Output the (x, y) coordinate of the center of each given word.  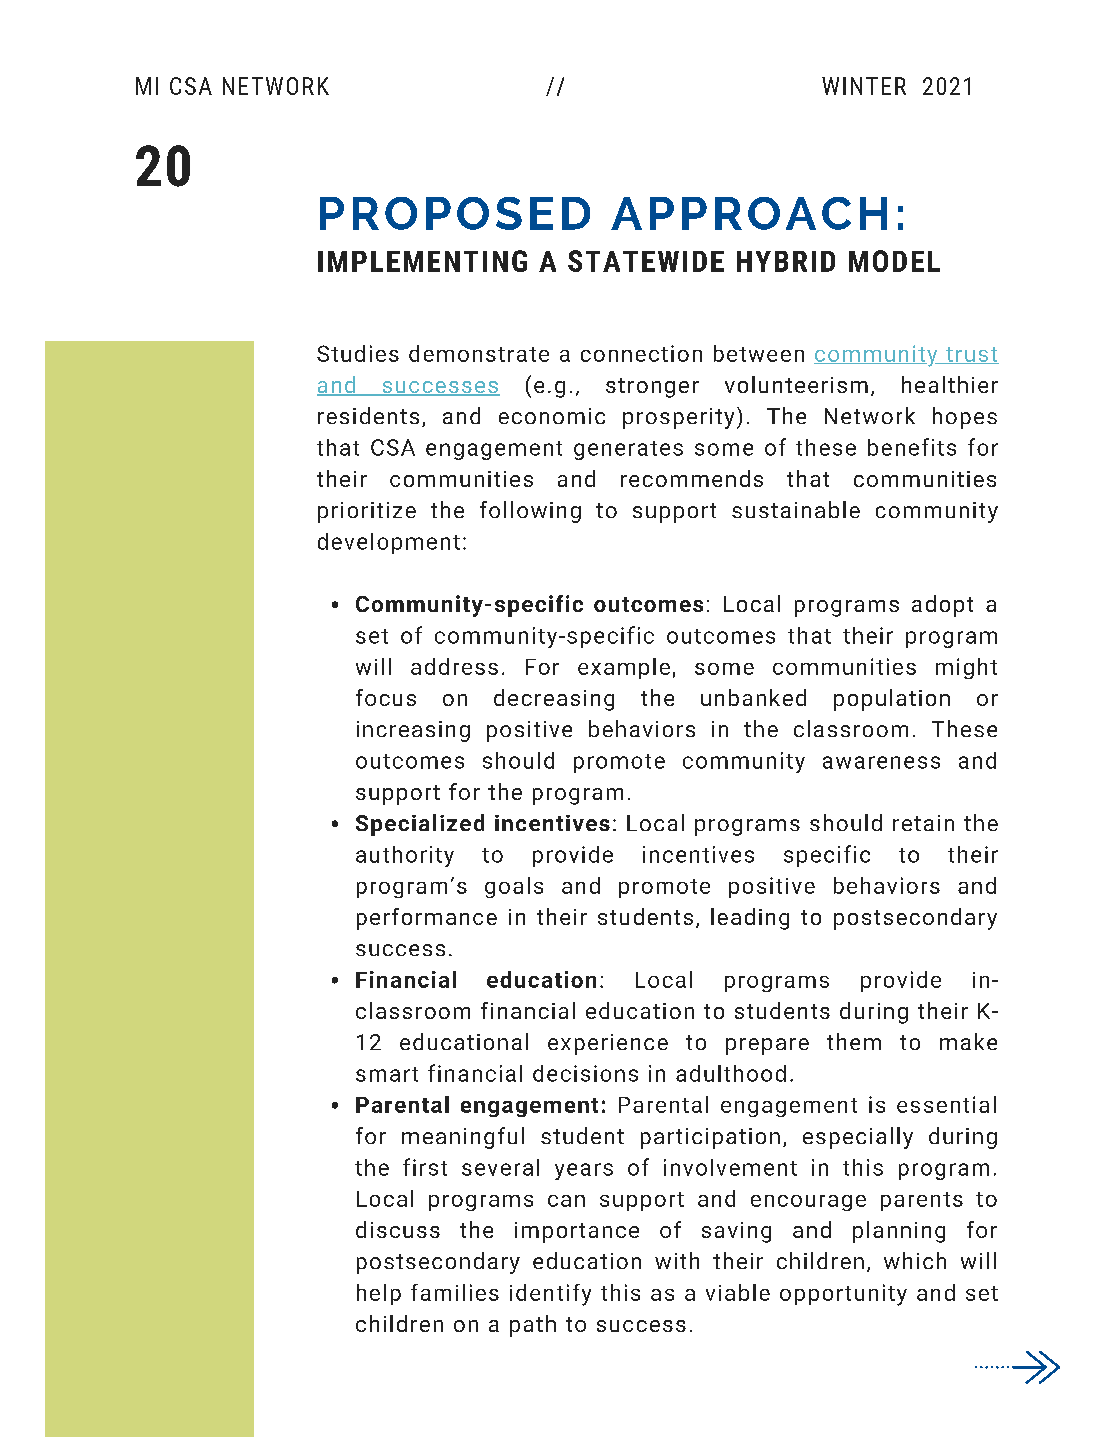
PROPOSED (455, 213)
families (455, 1292)
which (915, 1260)
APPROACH (749, 213)
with (677, 1260)
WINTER (864, 86)
